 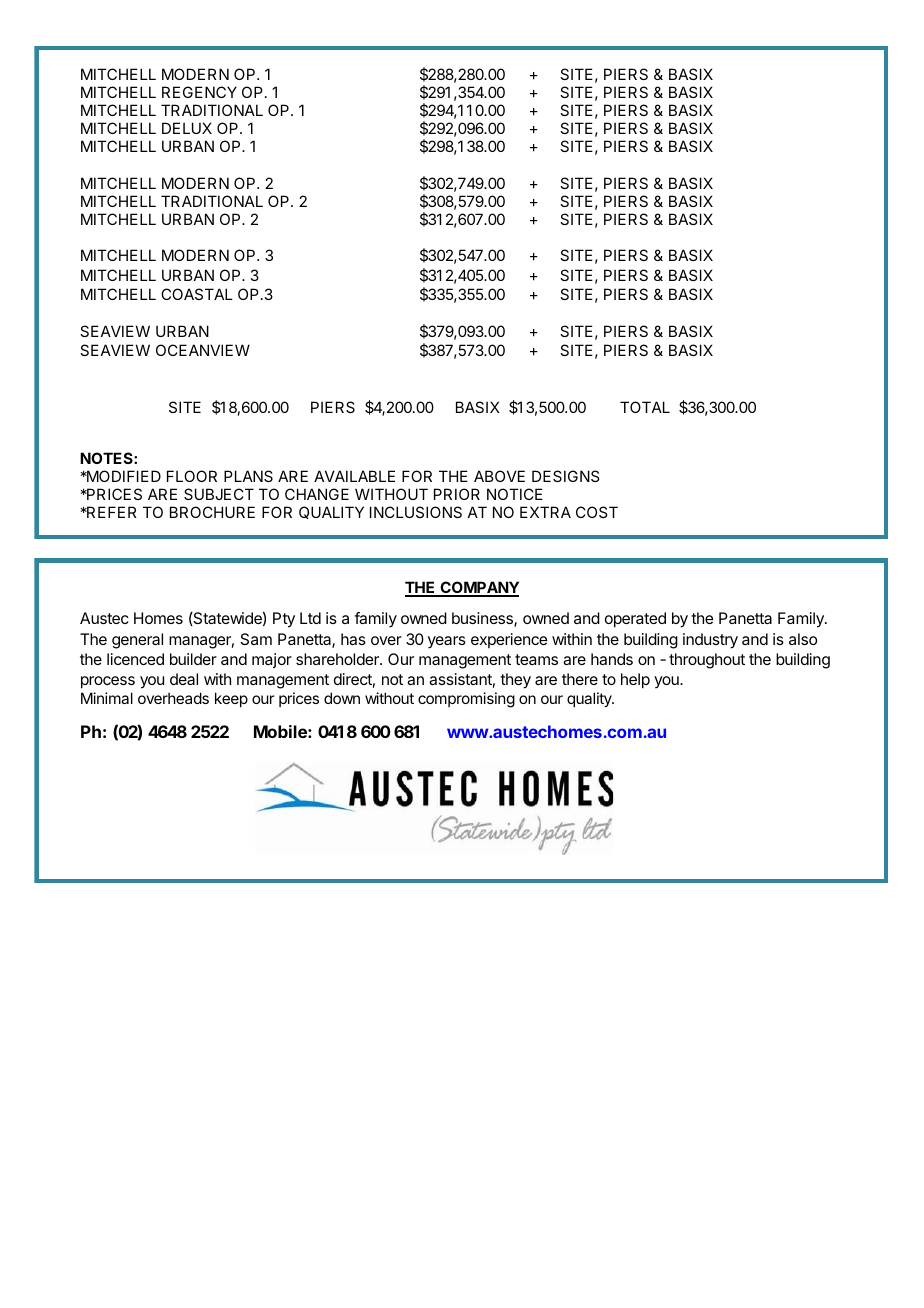 I want to click on DESIGNS, so click(x=565, y=476).
